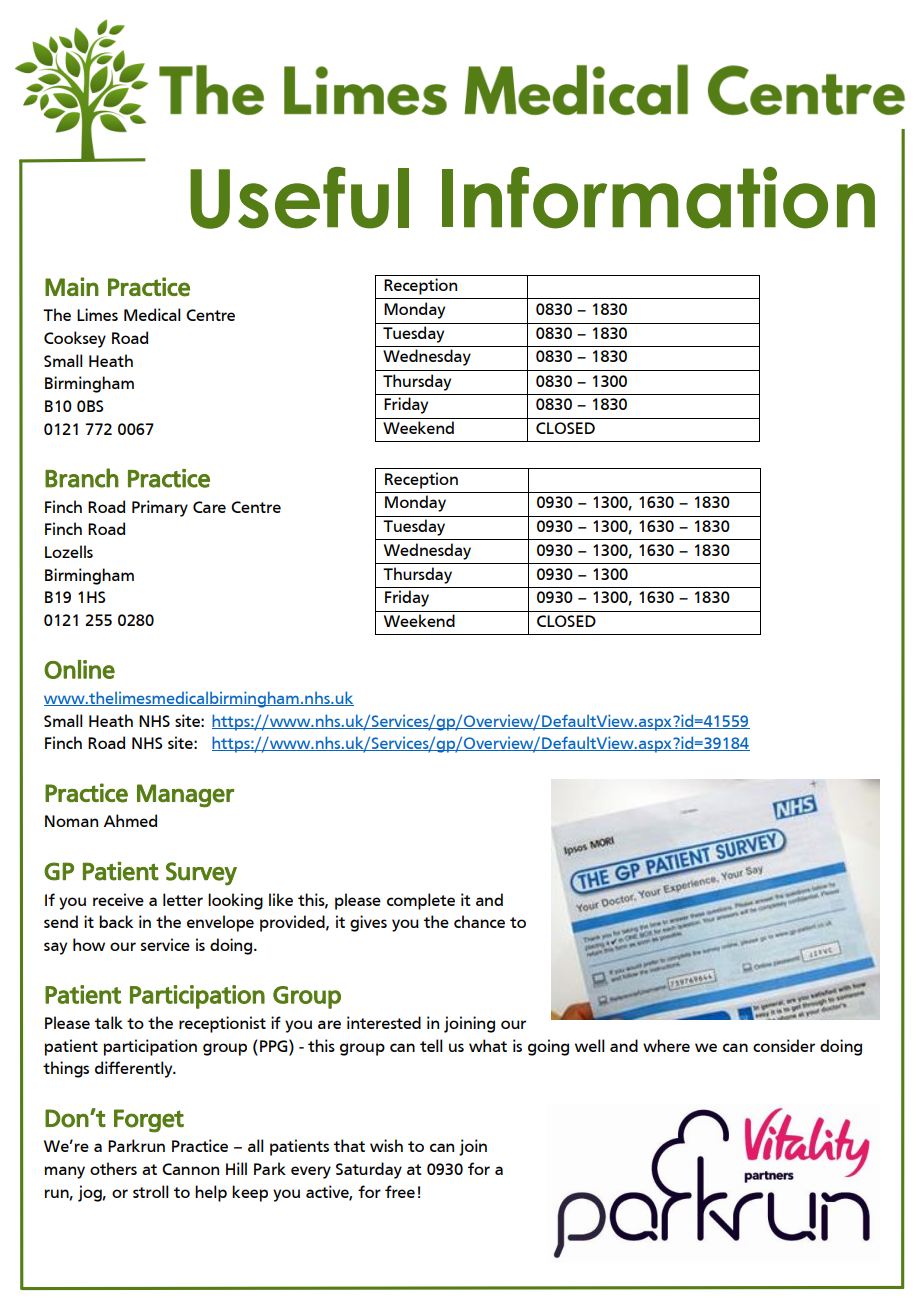 The image size is (924, 1308). Describe the element at coordinates (666, 1045) in the screenshot. I see `where` at that location.
